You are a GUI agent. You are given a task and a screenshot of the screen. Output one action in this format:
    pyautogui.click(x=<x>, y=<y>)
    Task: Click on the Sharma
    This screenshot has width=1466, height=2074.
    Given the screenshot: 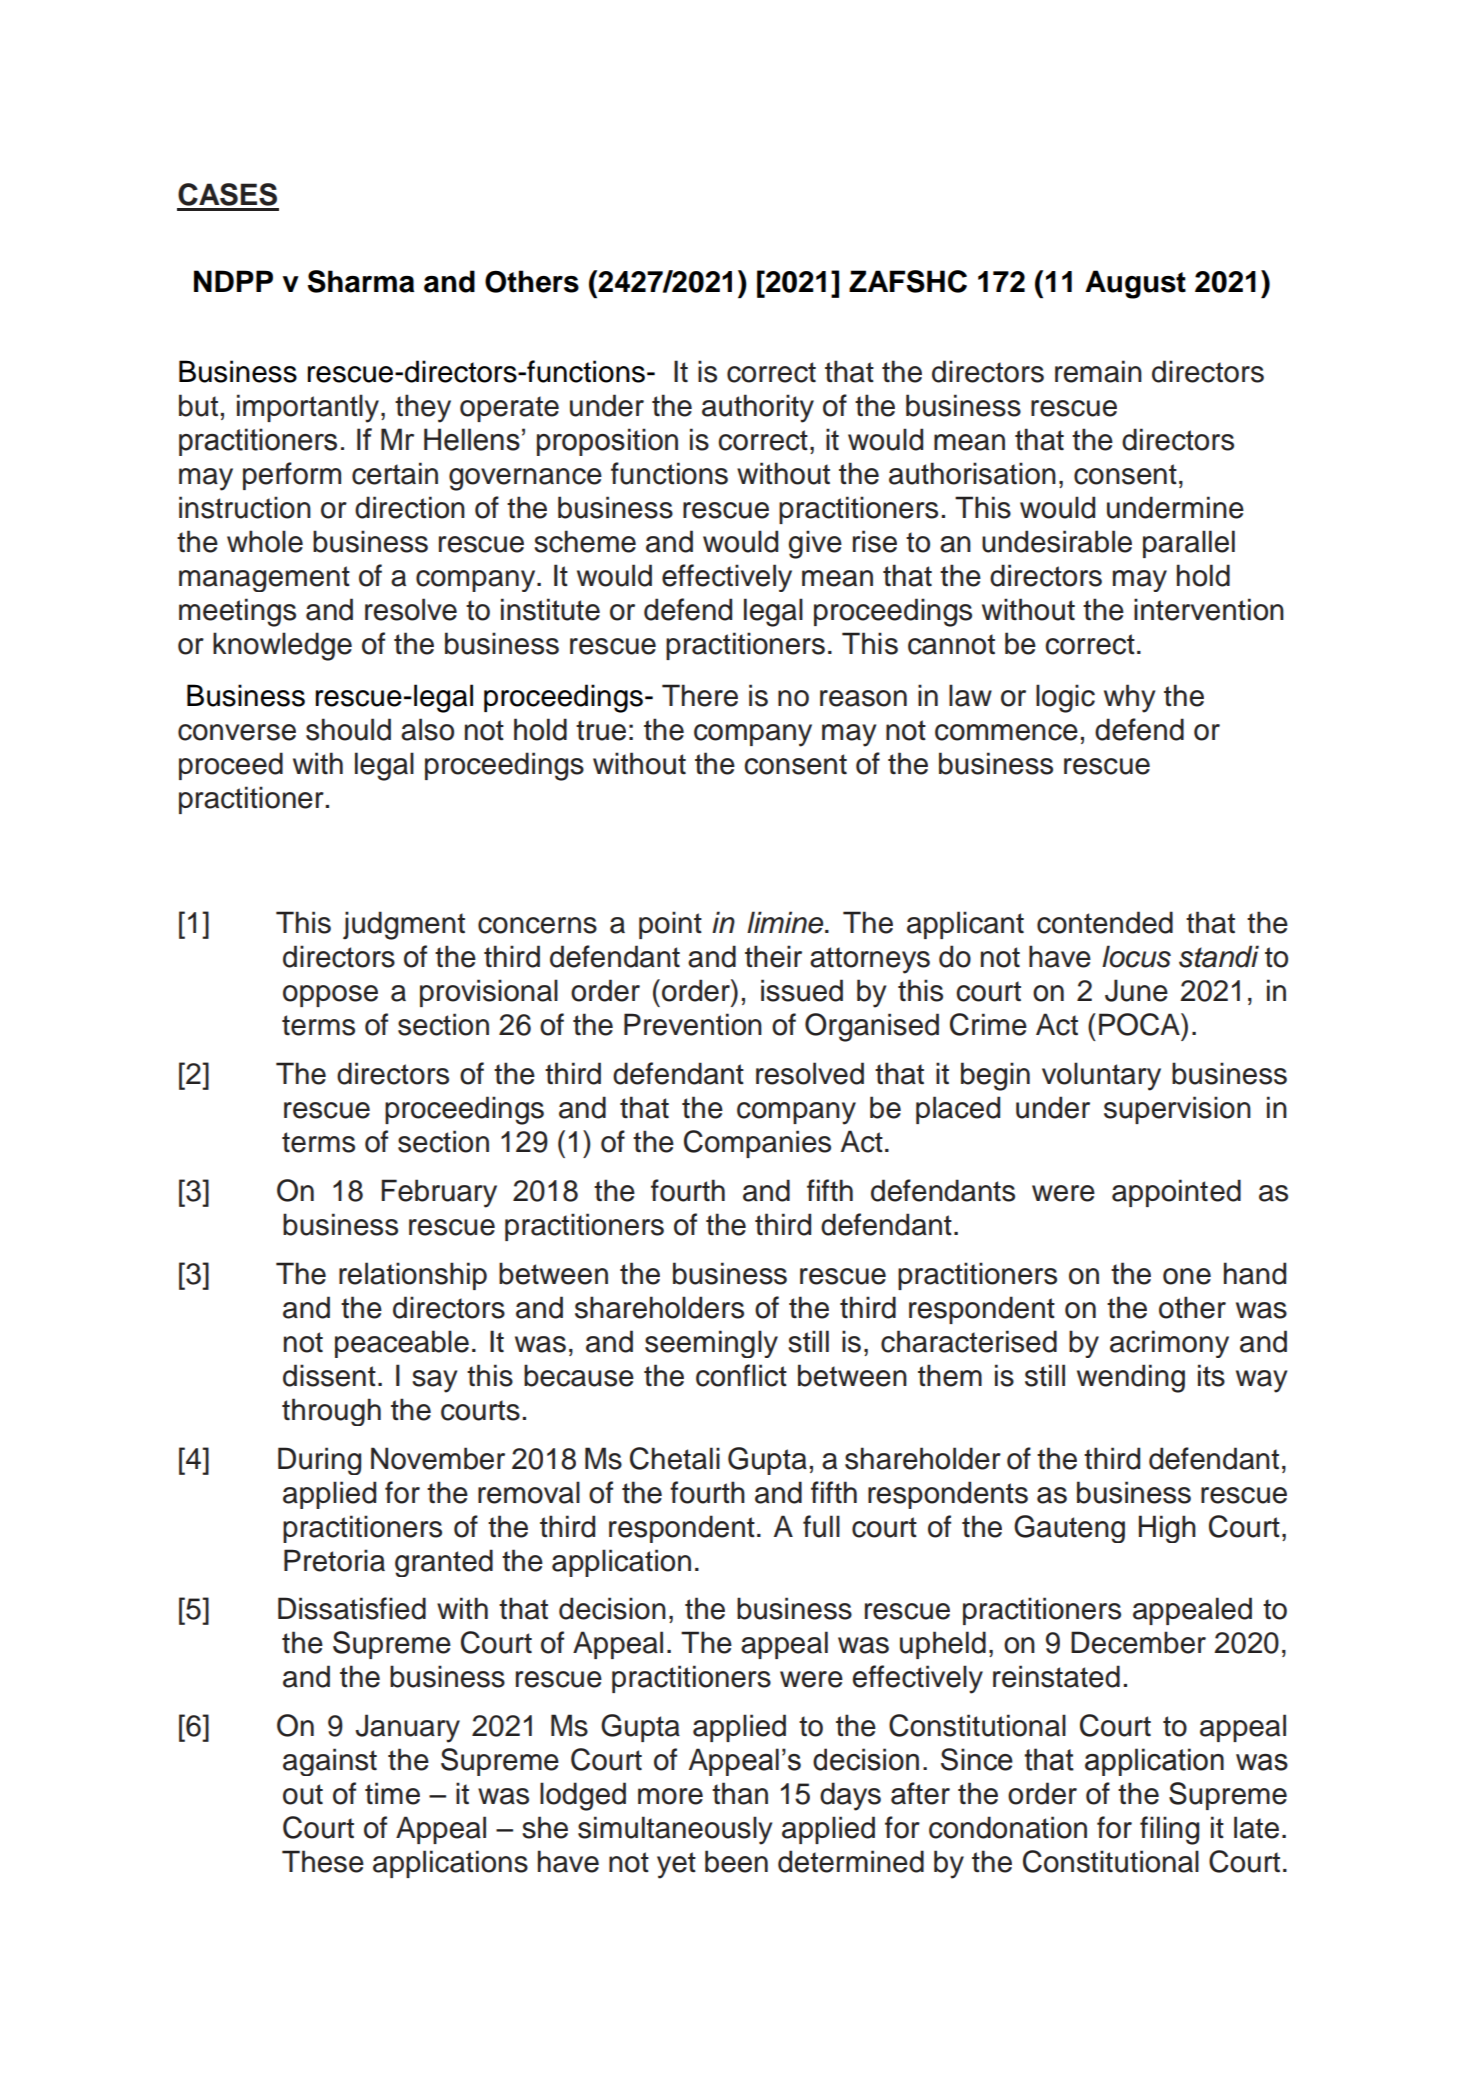 What is the action you would take?
    pyautogui.click(x=361, y=281)
